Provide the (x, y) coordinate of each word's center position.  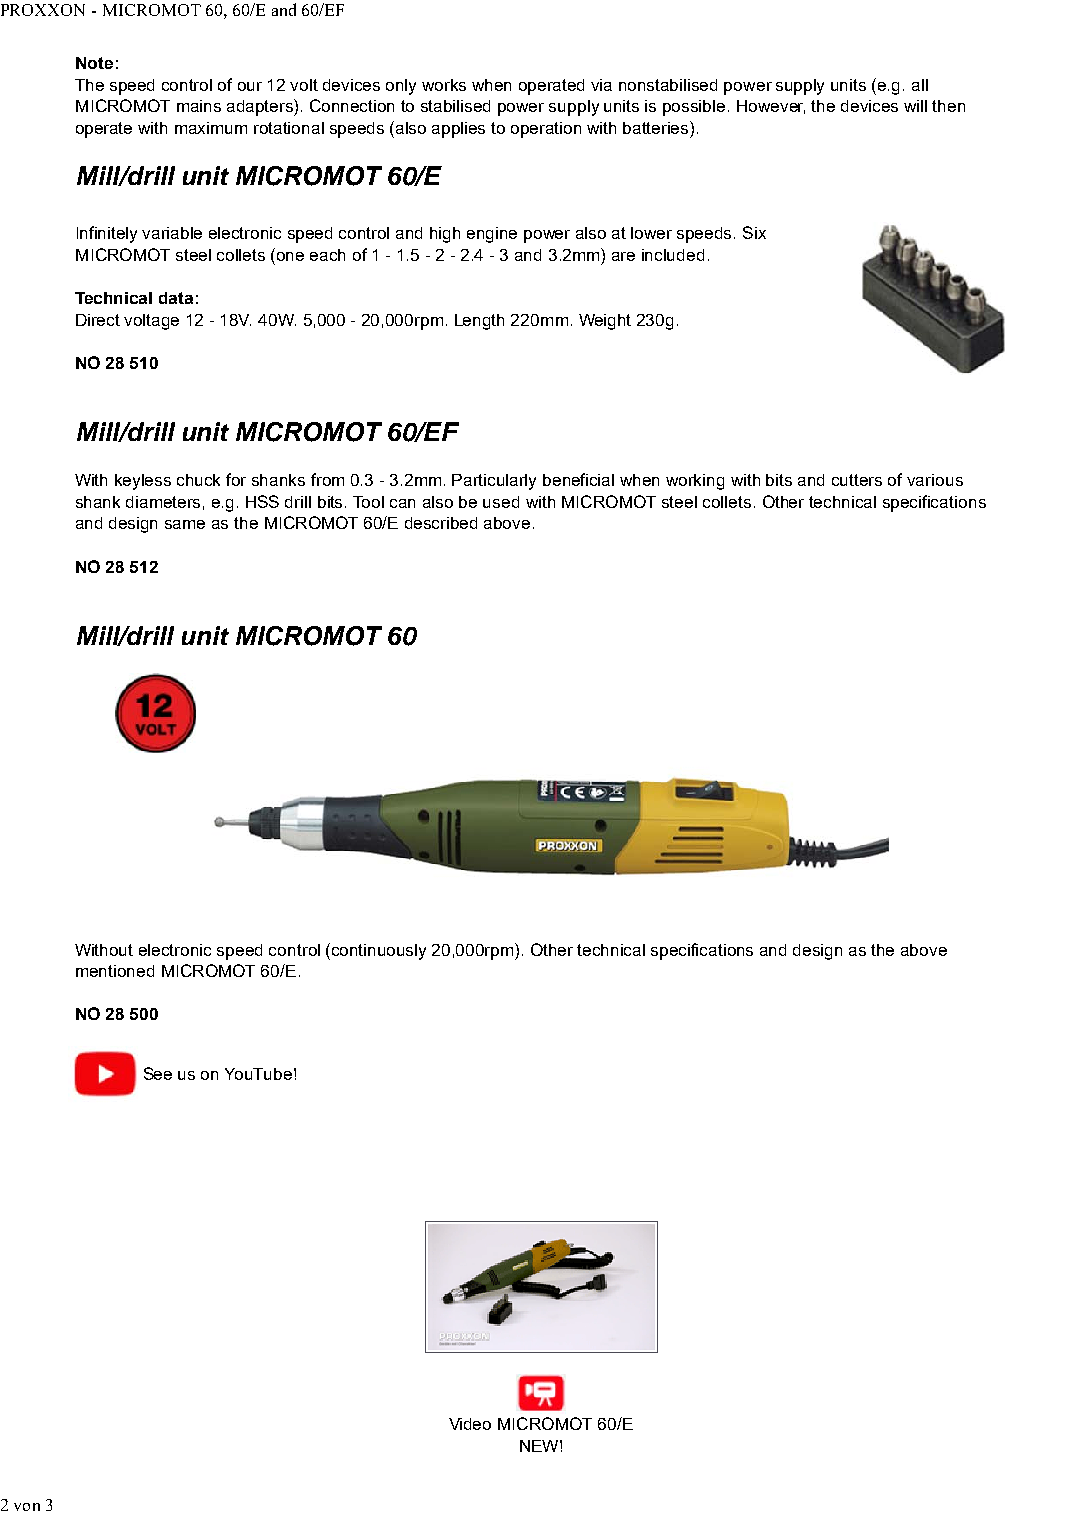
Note (94, 63)
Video (470, 1424)
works (444, 85)
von (27, 1507)
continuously (379, 952)
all (920, 85)
